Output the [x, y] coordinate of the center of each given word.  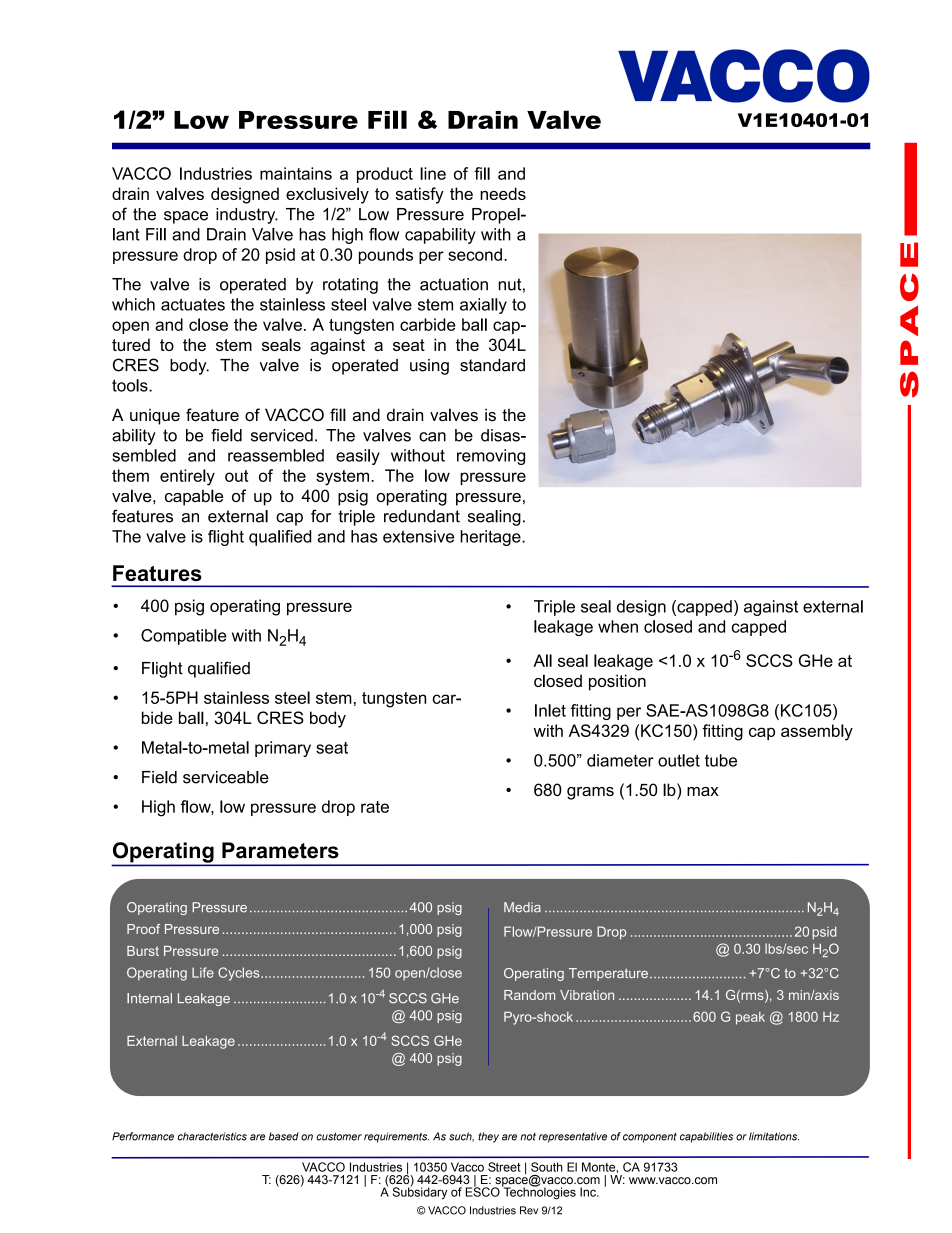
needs [503, 193]
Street [504, 1167]
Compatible [184, 637]
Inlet [550, 710]
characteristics [212, 1136]
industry [247, 216]
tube [721, 760]
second [475, 254]
